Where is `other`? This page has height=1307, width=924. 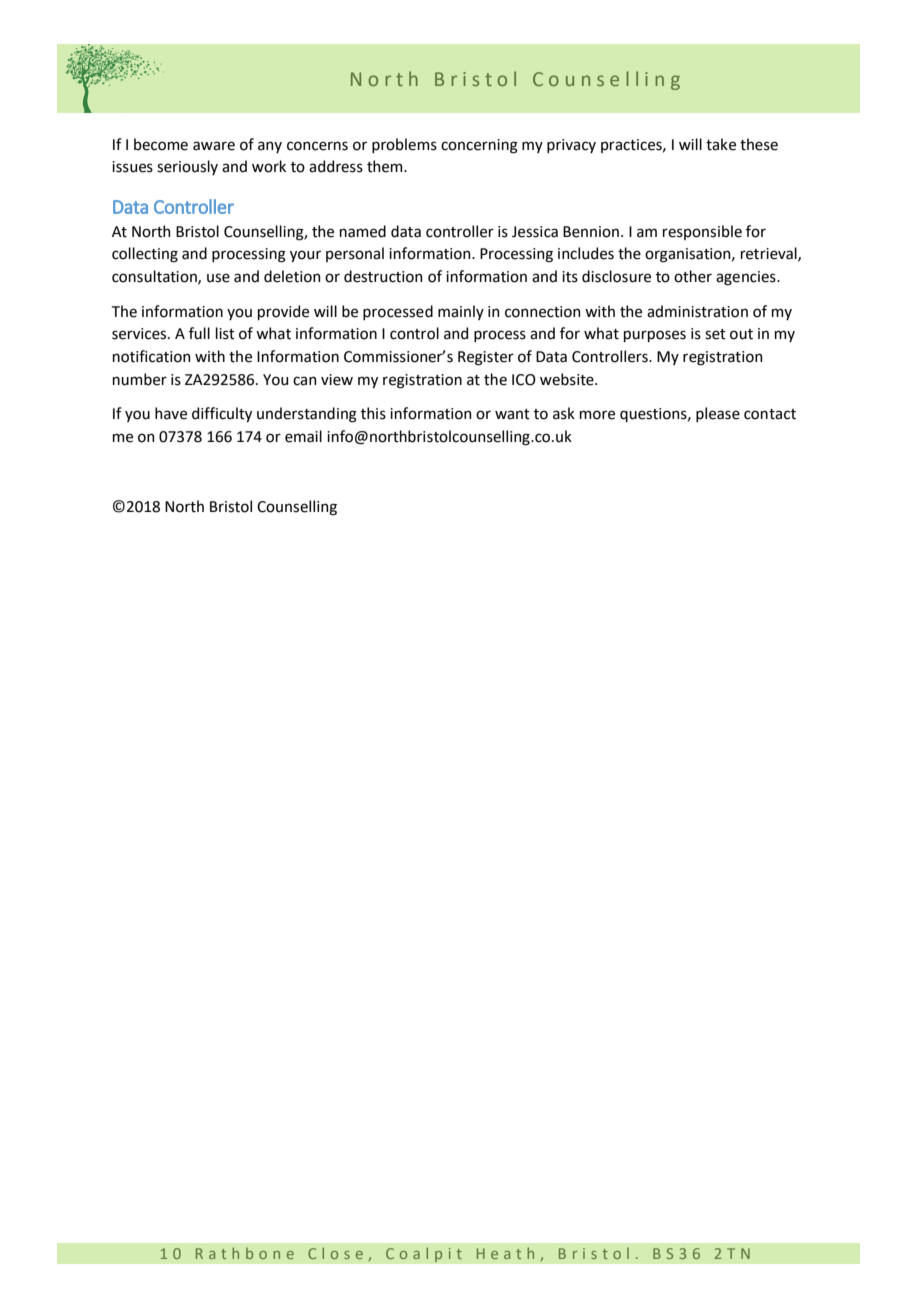 other is located at coordinates (693, 276).
